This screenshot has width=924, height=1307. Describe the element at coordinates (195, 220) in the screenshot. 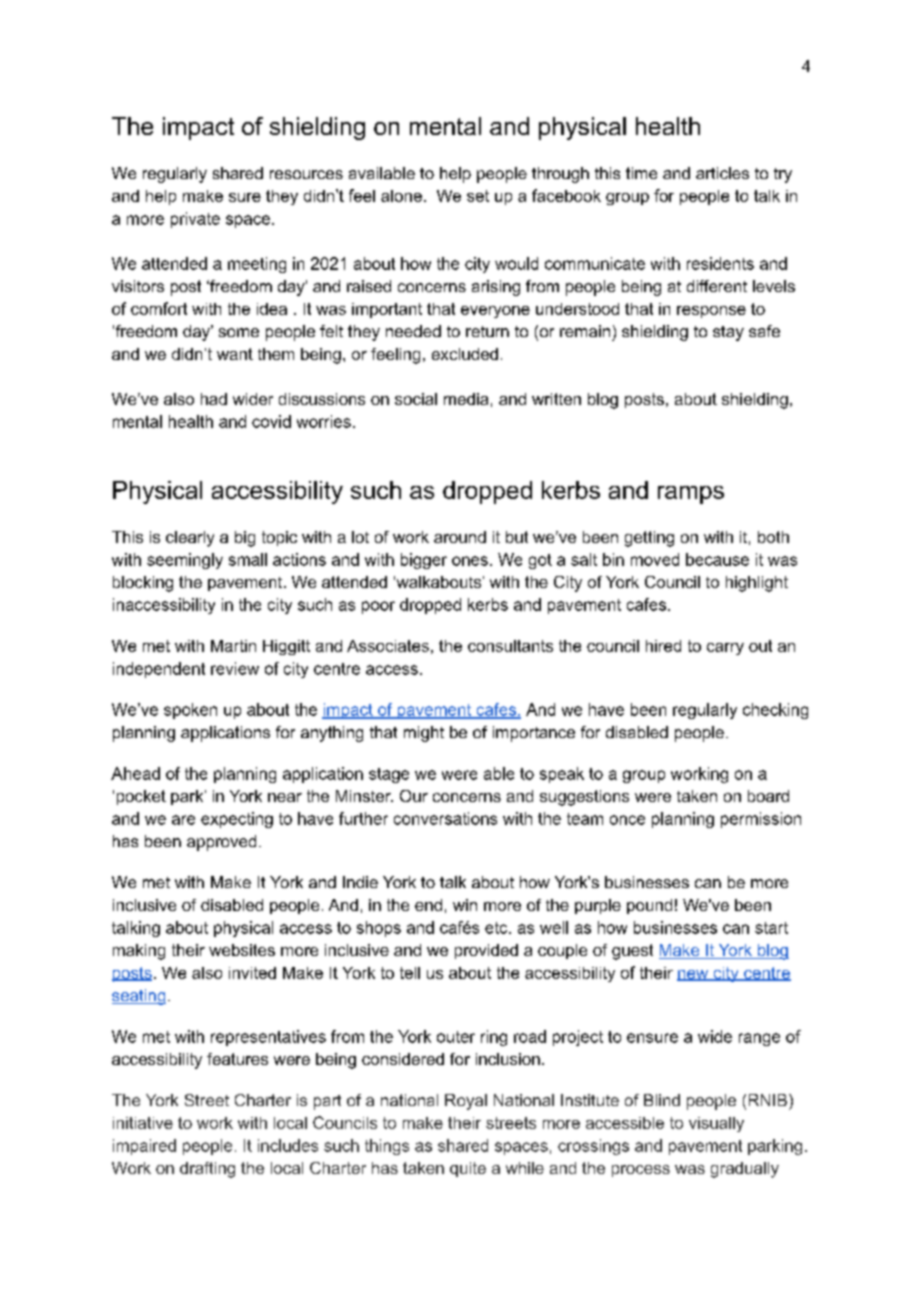

I see `private` at that location.
